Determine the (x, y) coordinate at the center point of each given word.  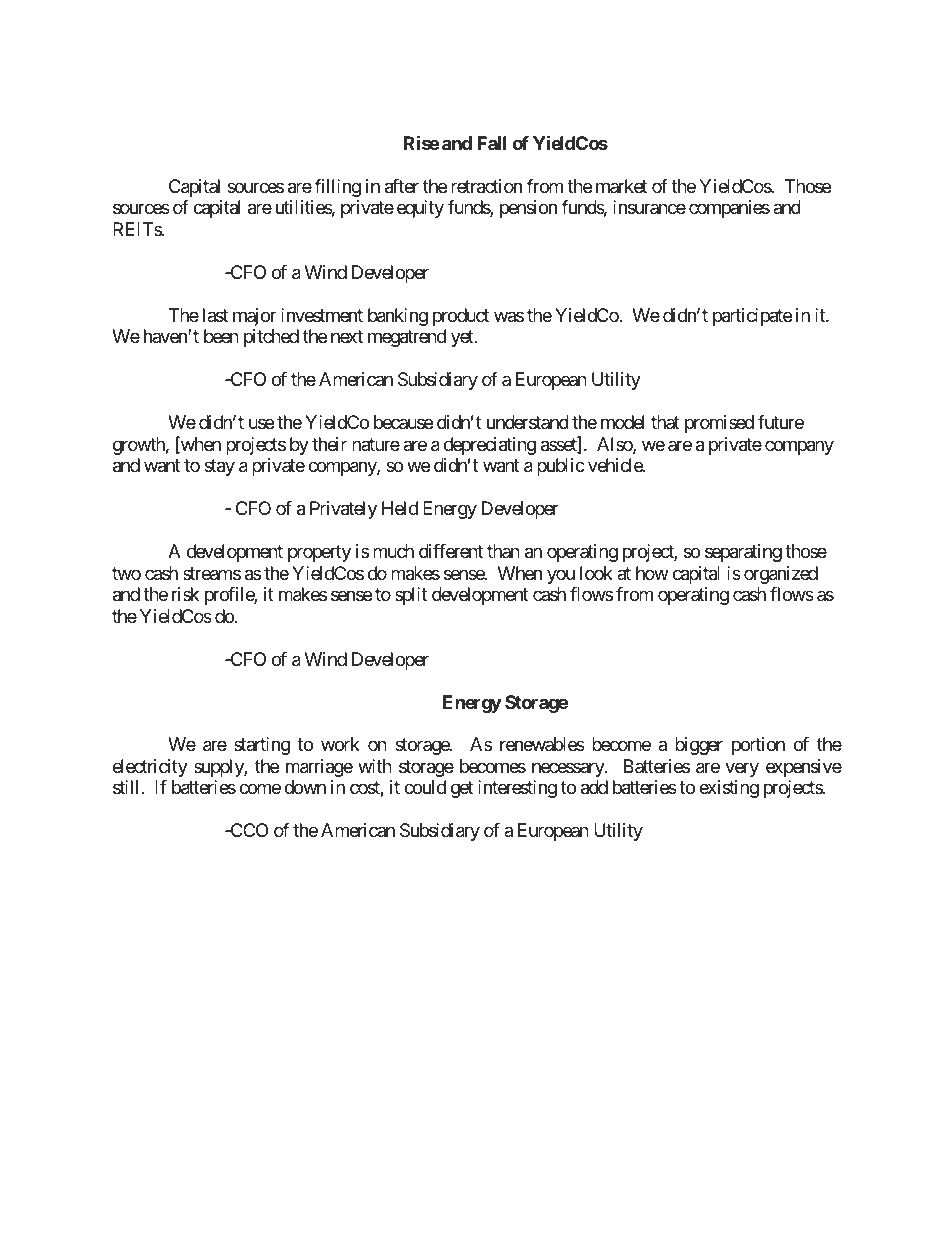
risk (185, 594)
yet (463, 338)
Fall (491, 143)
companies (729, 209)
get (462, 790)
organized (781, 575)
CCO (248, 830)
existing (729, 789)
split (411, 596)
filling (337, 188)
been (221, 336)
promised (719, 424)
